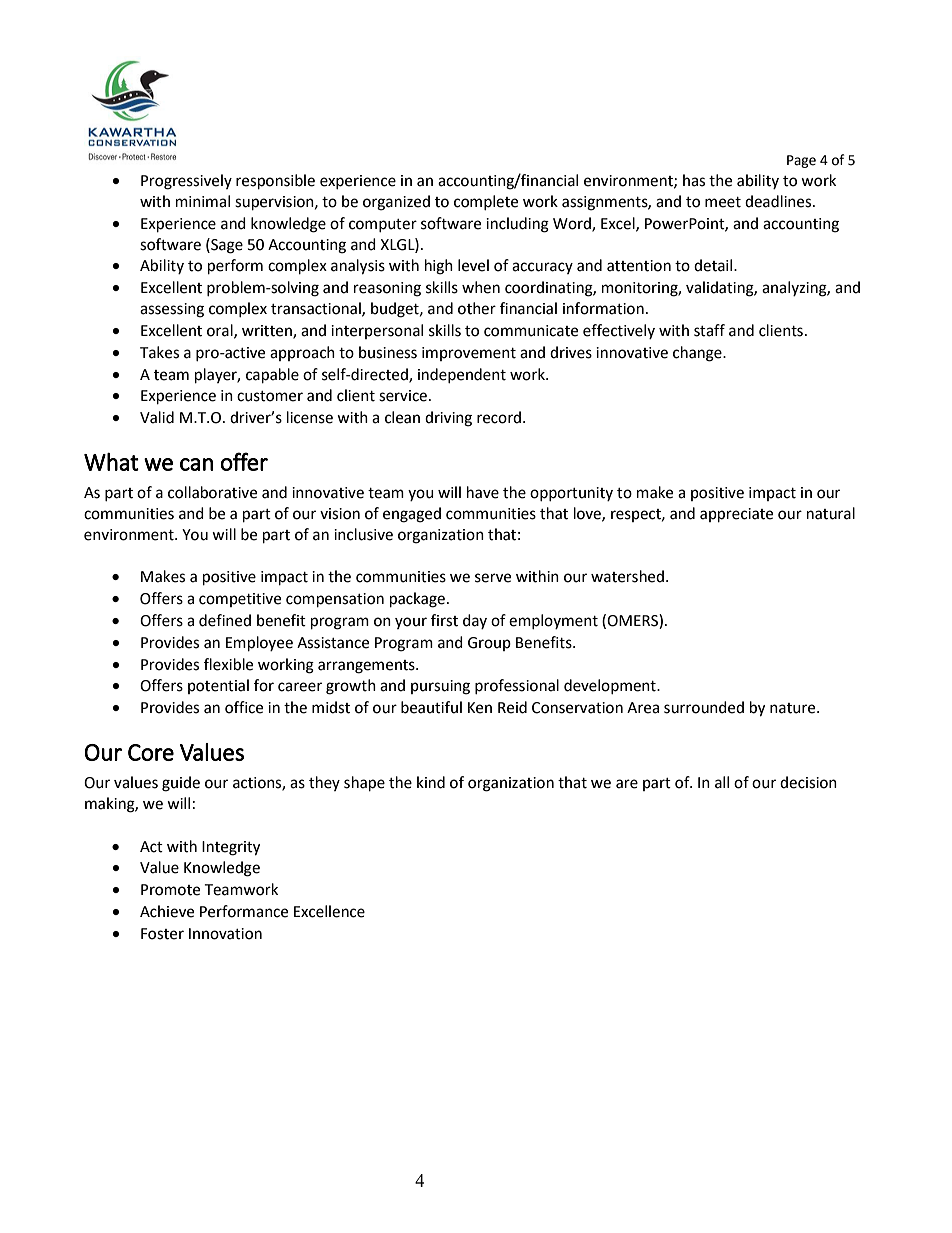  Describe the element at coordinates (167, 911) in the screenshot. I see `Achieve` at that location.
